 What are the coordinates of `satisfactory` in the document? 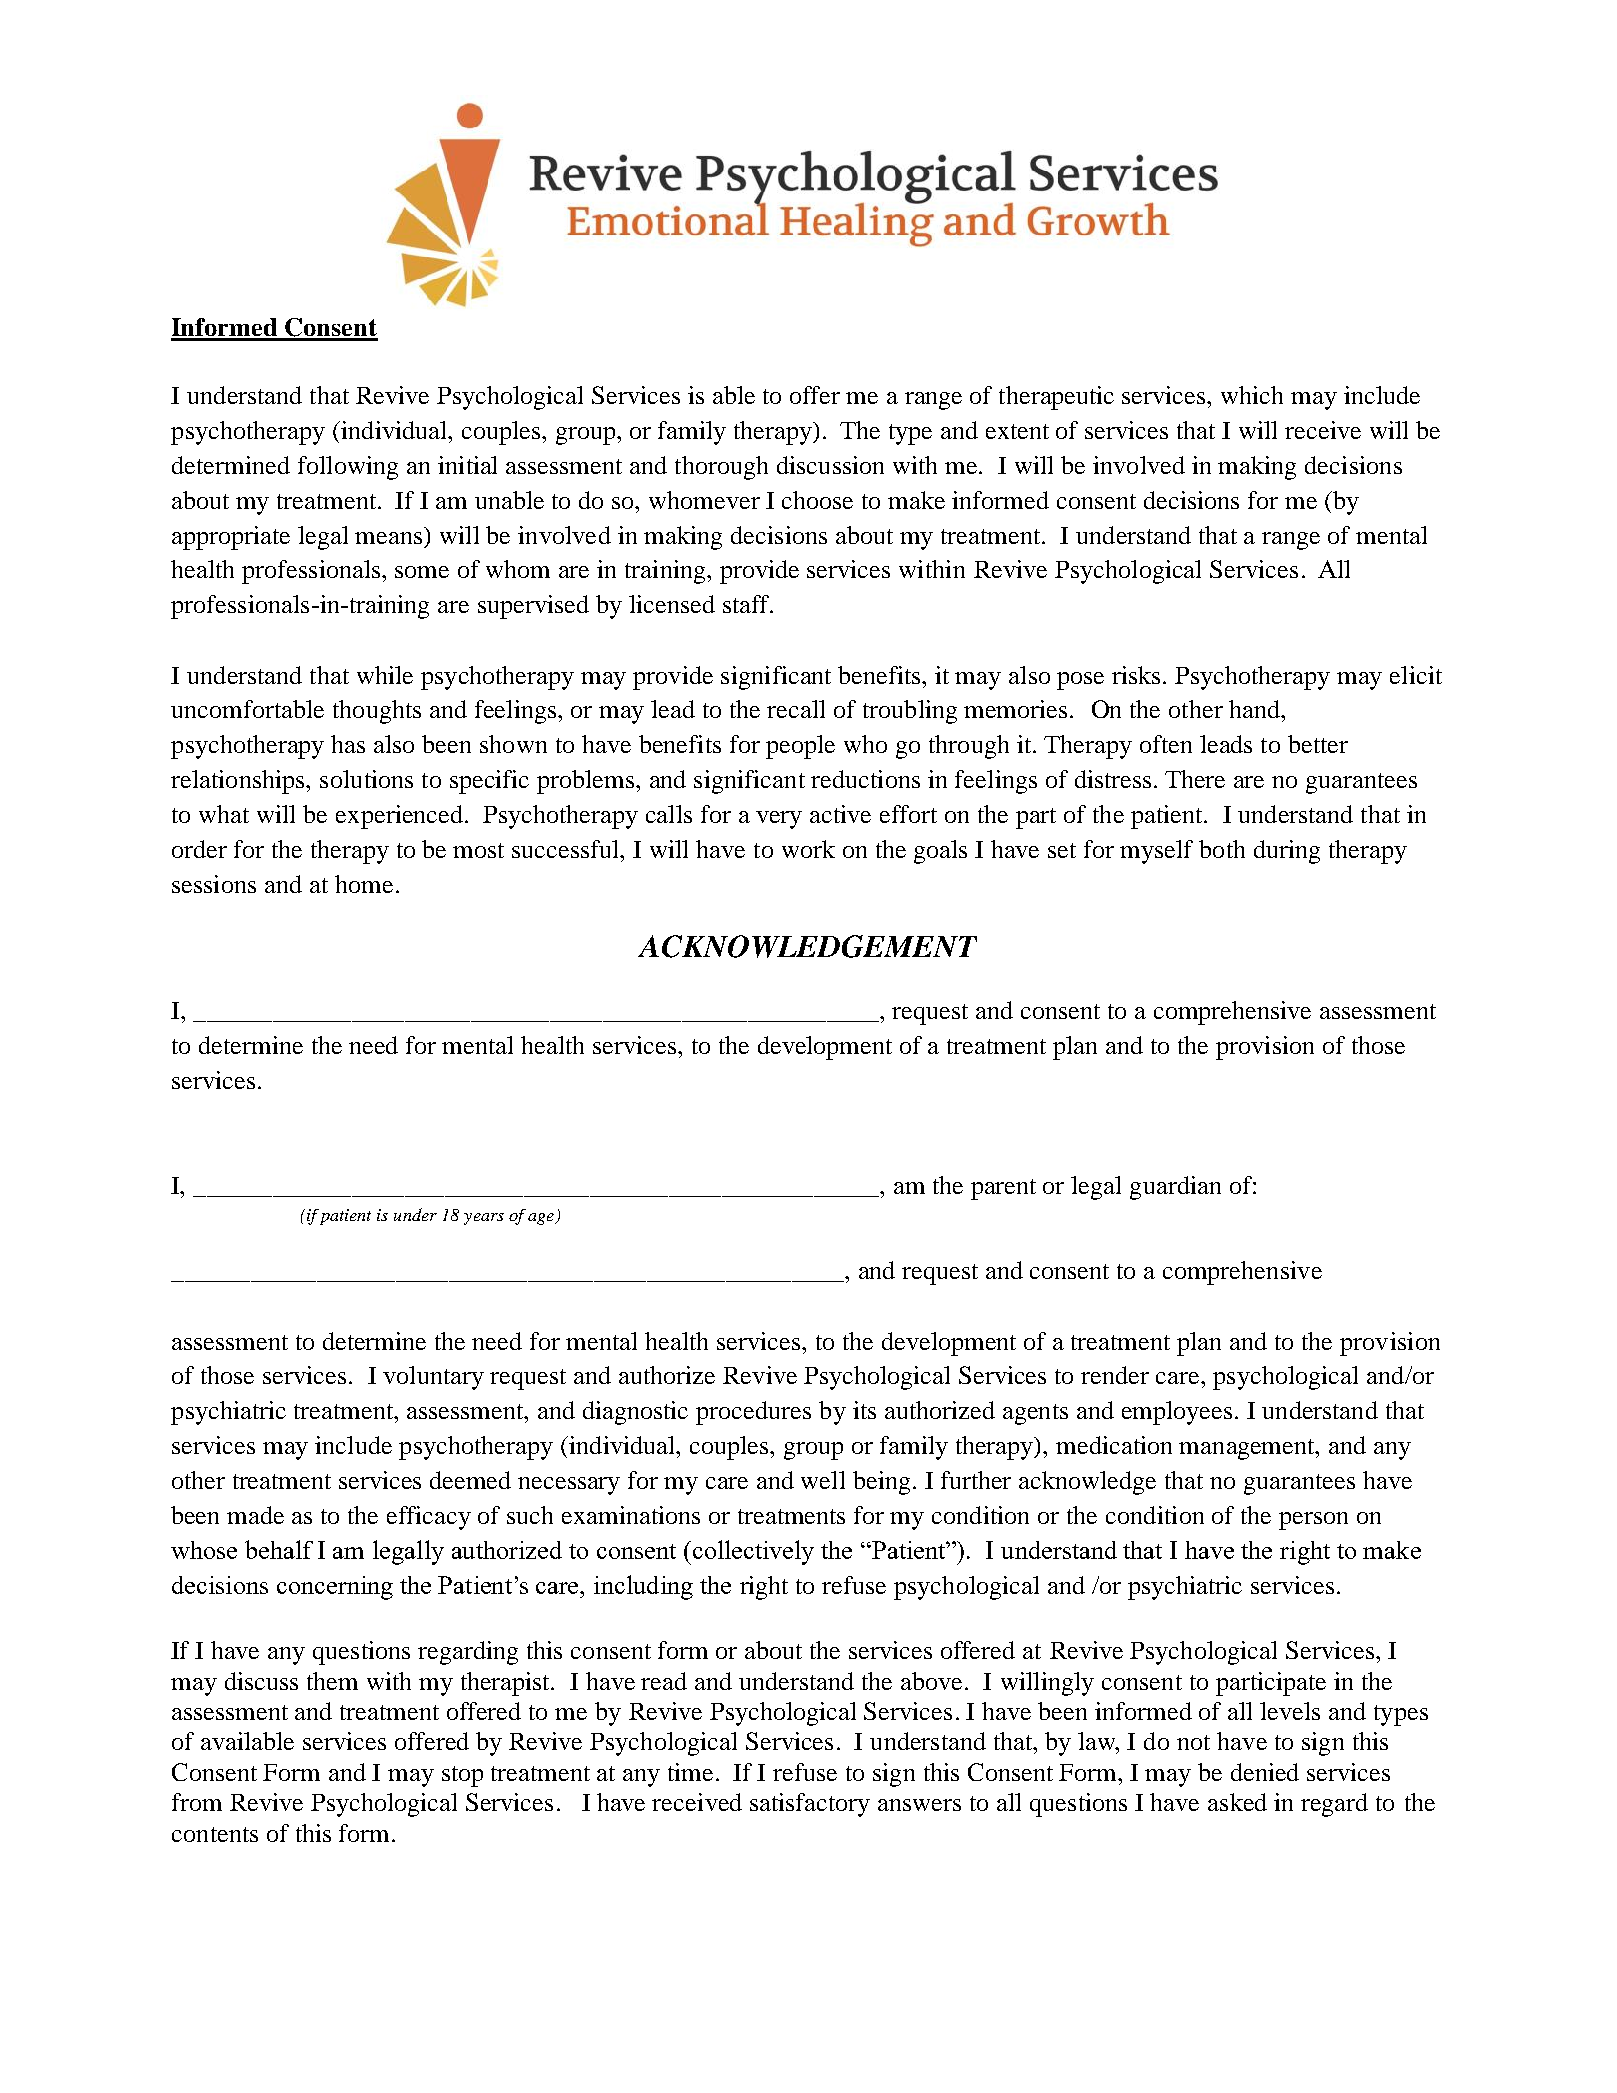 It's located at (810, 1805).
